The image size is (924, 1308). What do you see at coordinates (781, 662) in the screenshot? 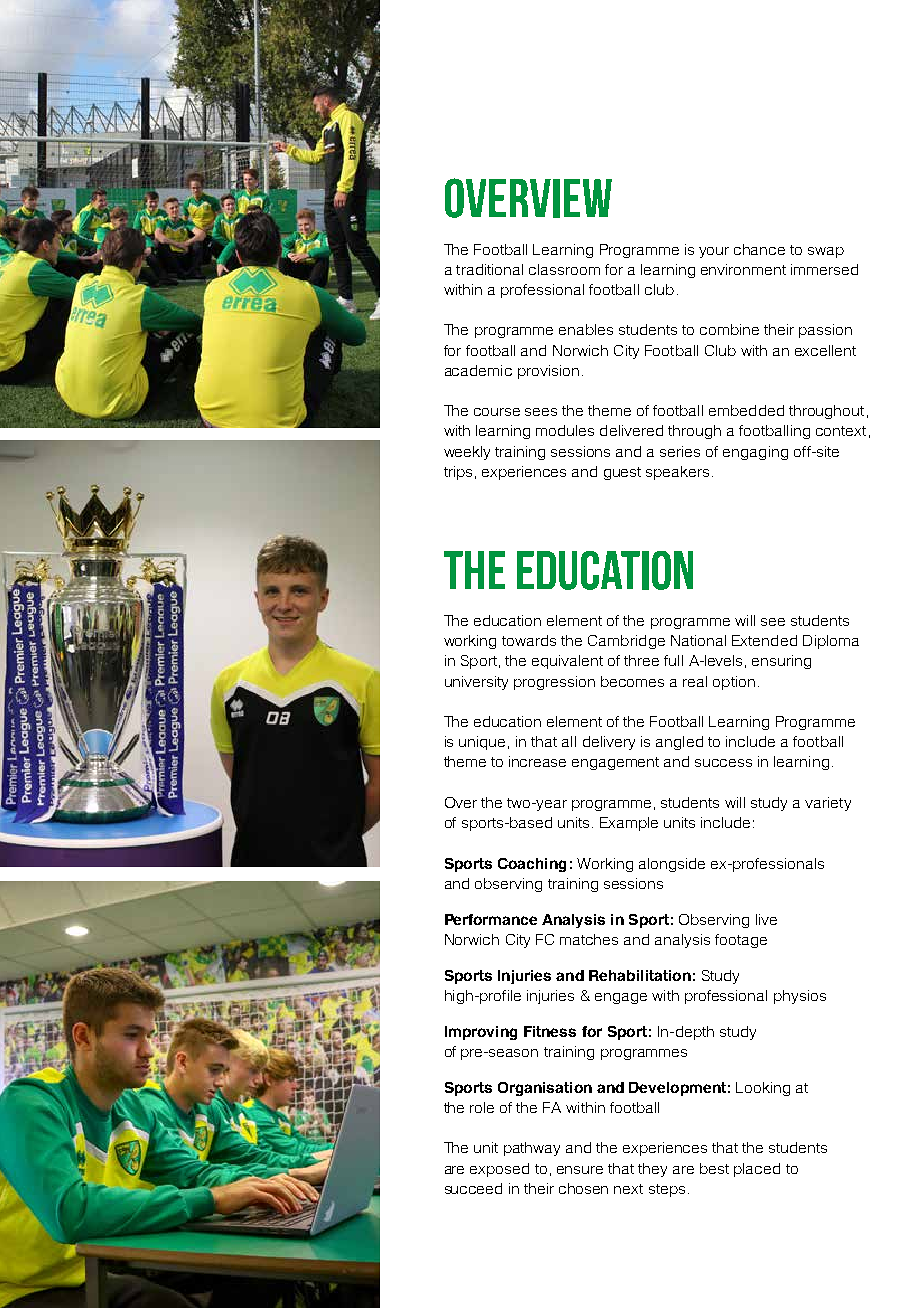
I see `ensuring` at bounding box center [781, 662].
